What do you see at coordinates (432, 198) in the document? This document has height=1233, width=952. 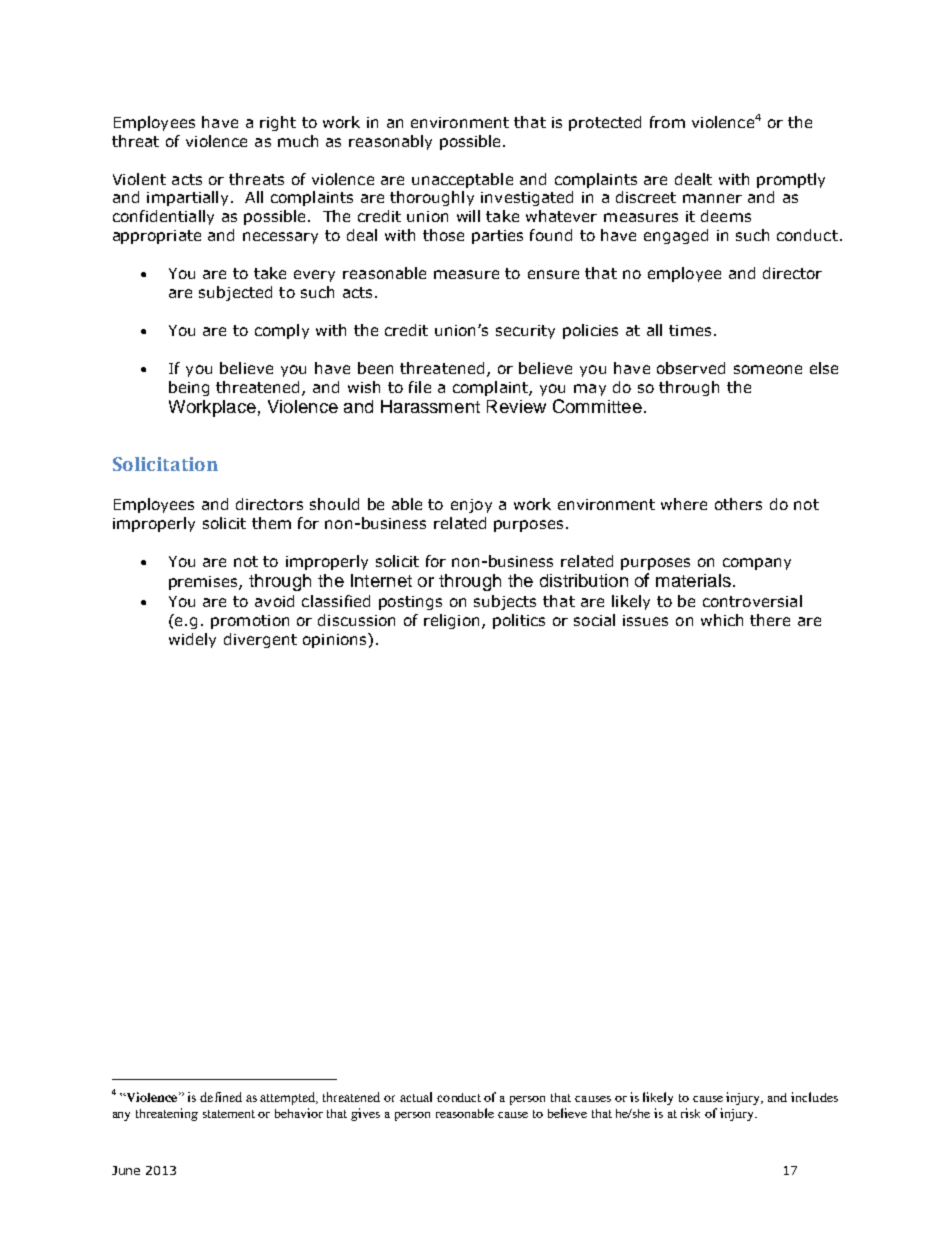 I see `thoroughly` at bounding box center [432, 198].
